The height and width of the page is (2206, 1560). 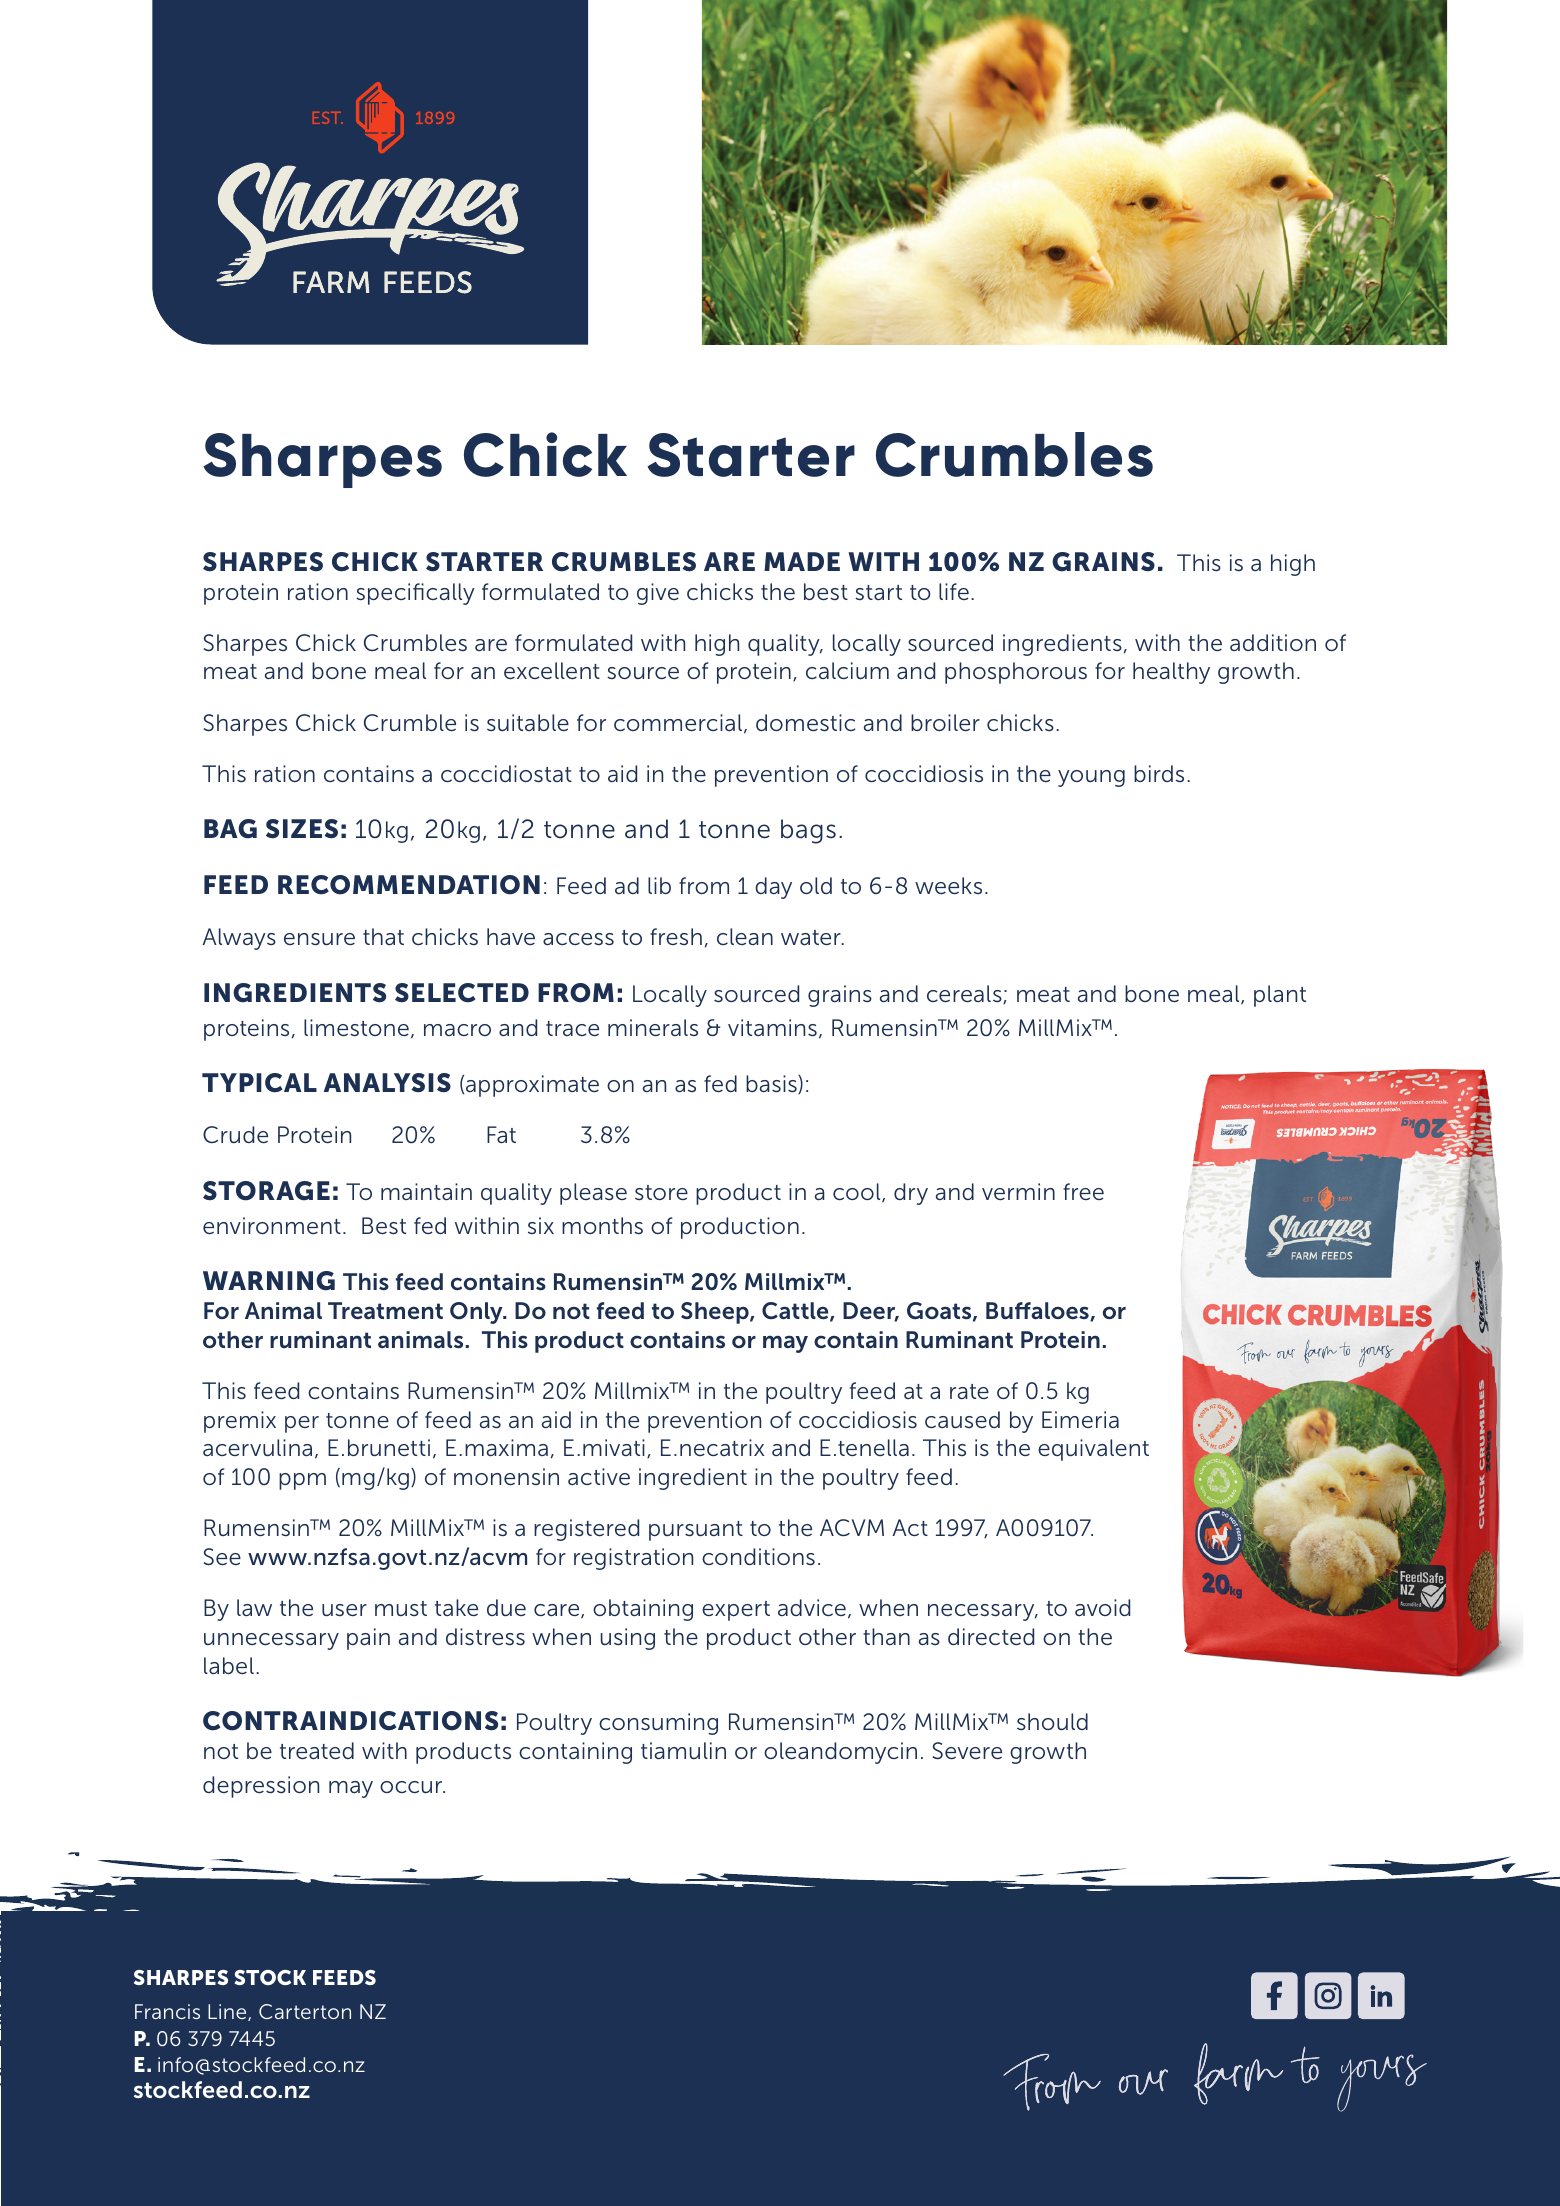 What do you see at coordinates (1083, 1191) in the page?
I see `free` at bounding box center [1083, 1191].
